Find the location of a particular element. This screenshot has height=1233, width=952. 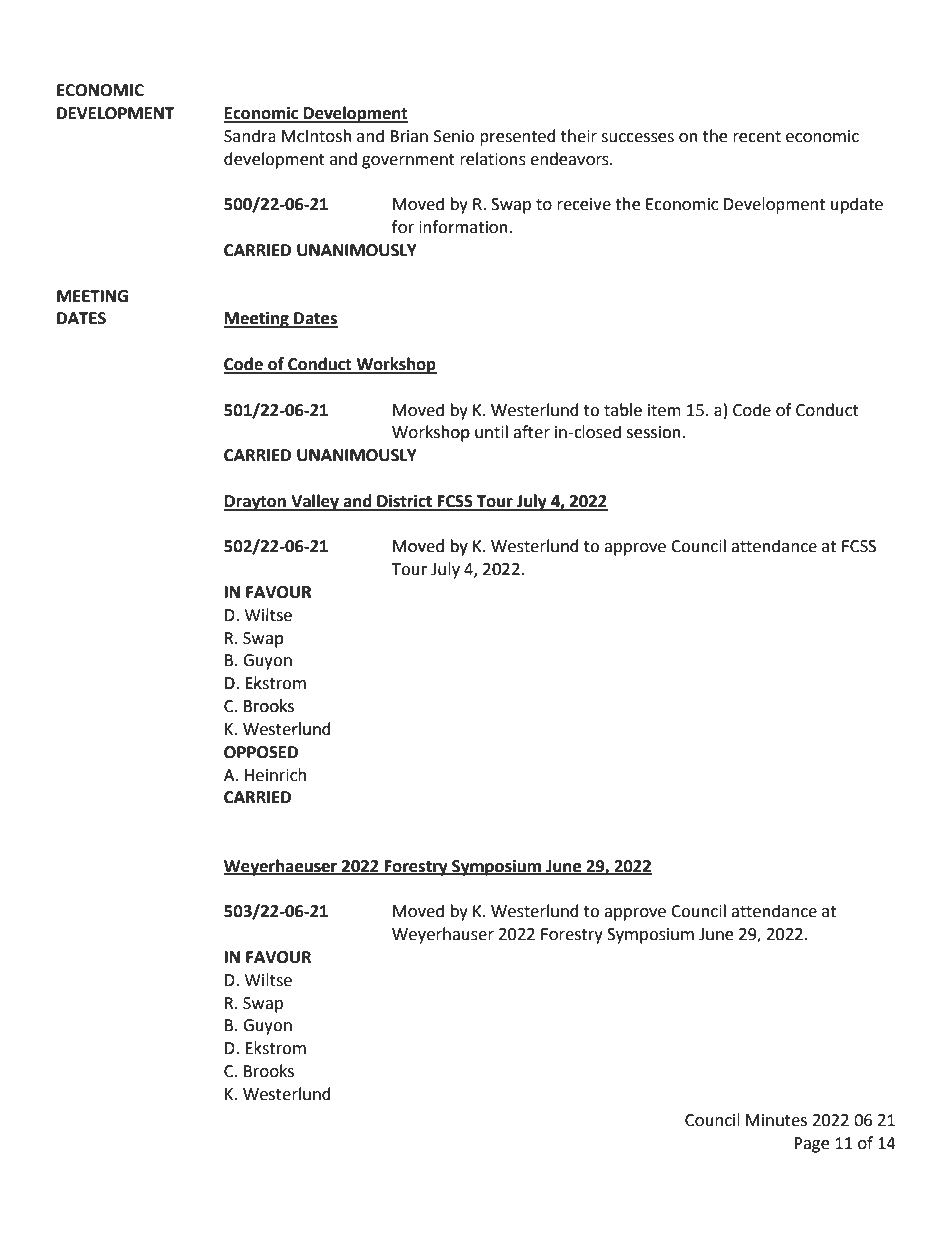

Sandra is located at coordinates (250, 136).
